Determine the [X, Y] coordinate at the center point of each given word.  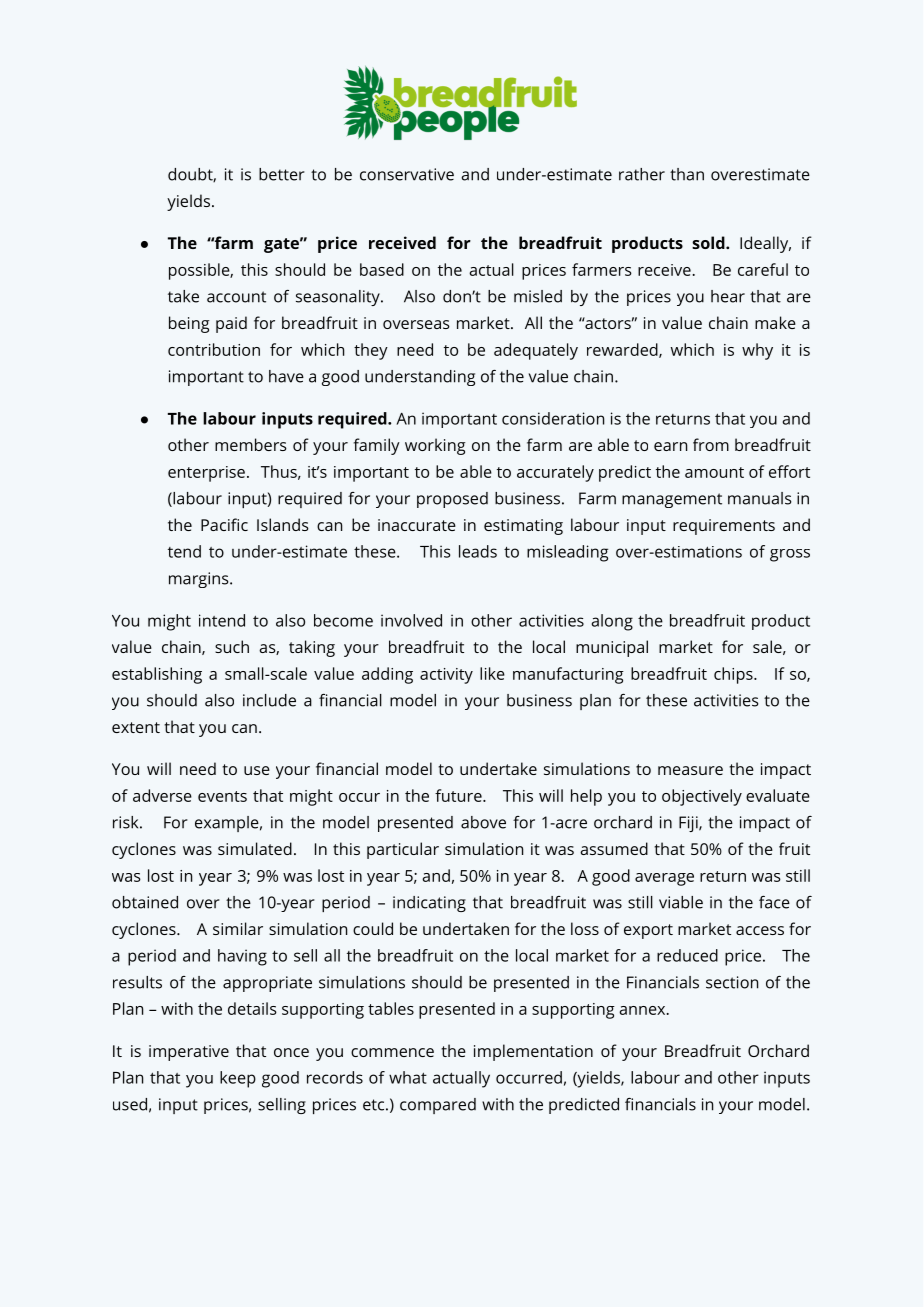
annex [643, 1010]
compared [438, 1106]
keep [238, 1079]
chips [734, 675]
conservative [407, 174]
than [687, 174]
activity [446, 676]
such [232, 646]
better [282, 174]
